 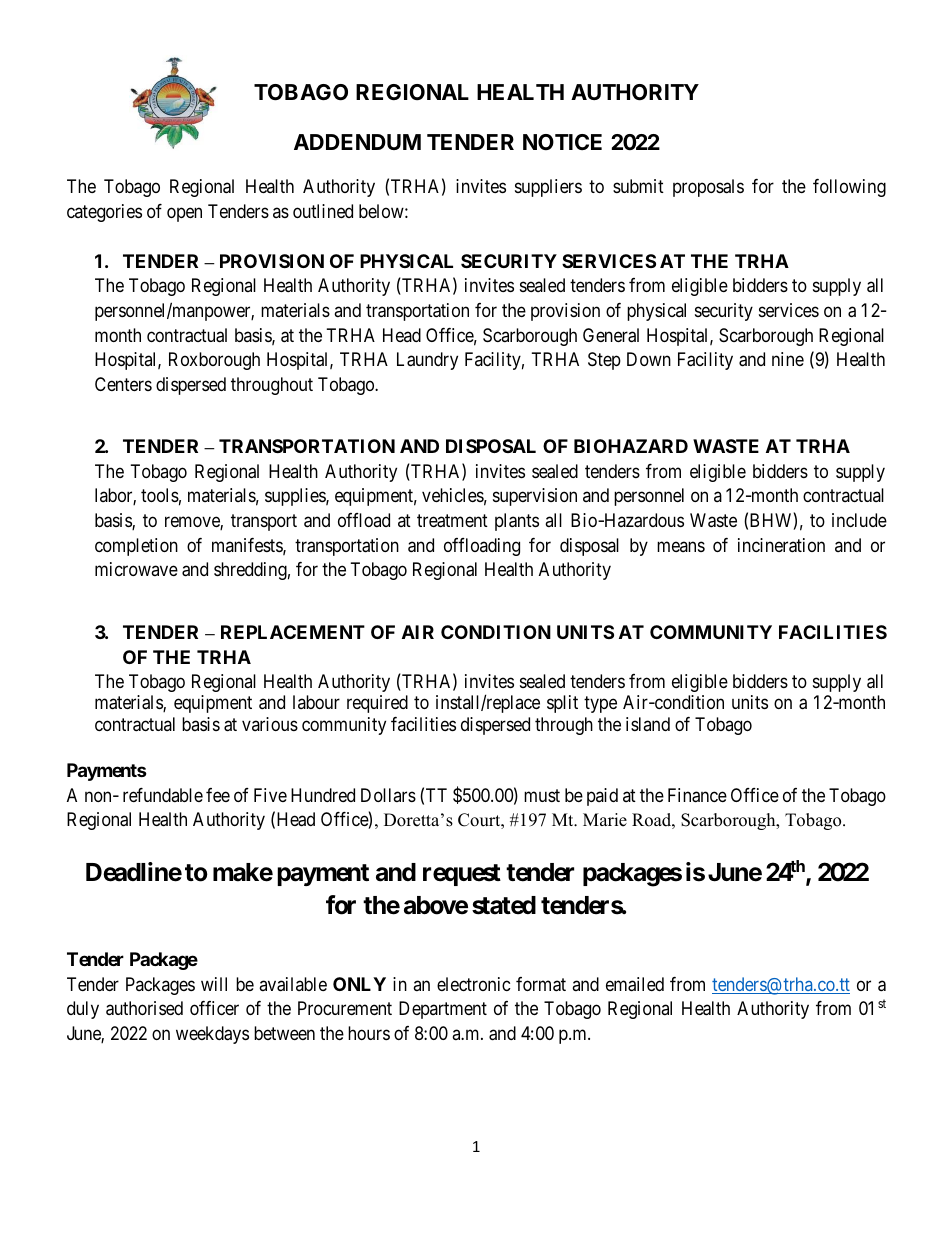 I want to click on Department, so click(x=443, y=1010).
